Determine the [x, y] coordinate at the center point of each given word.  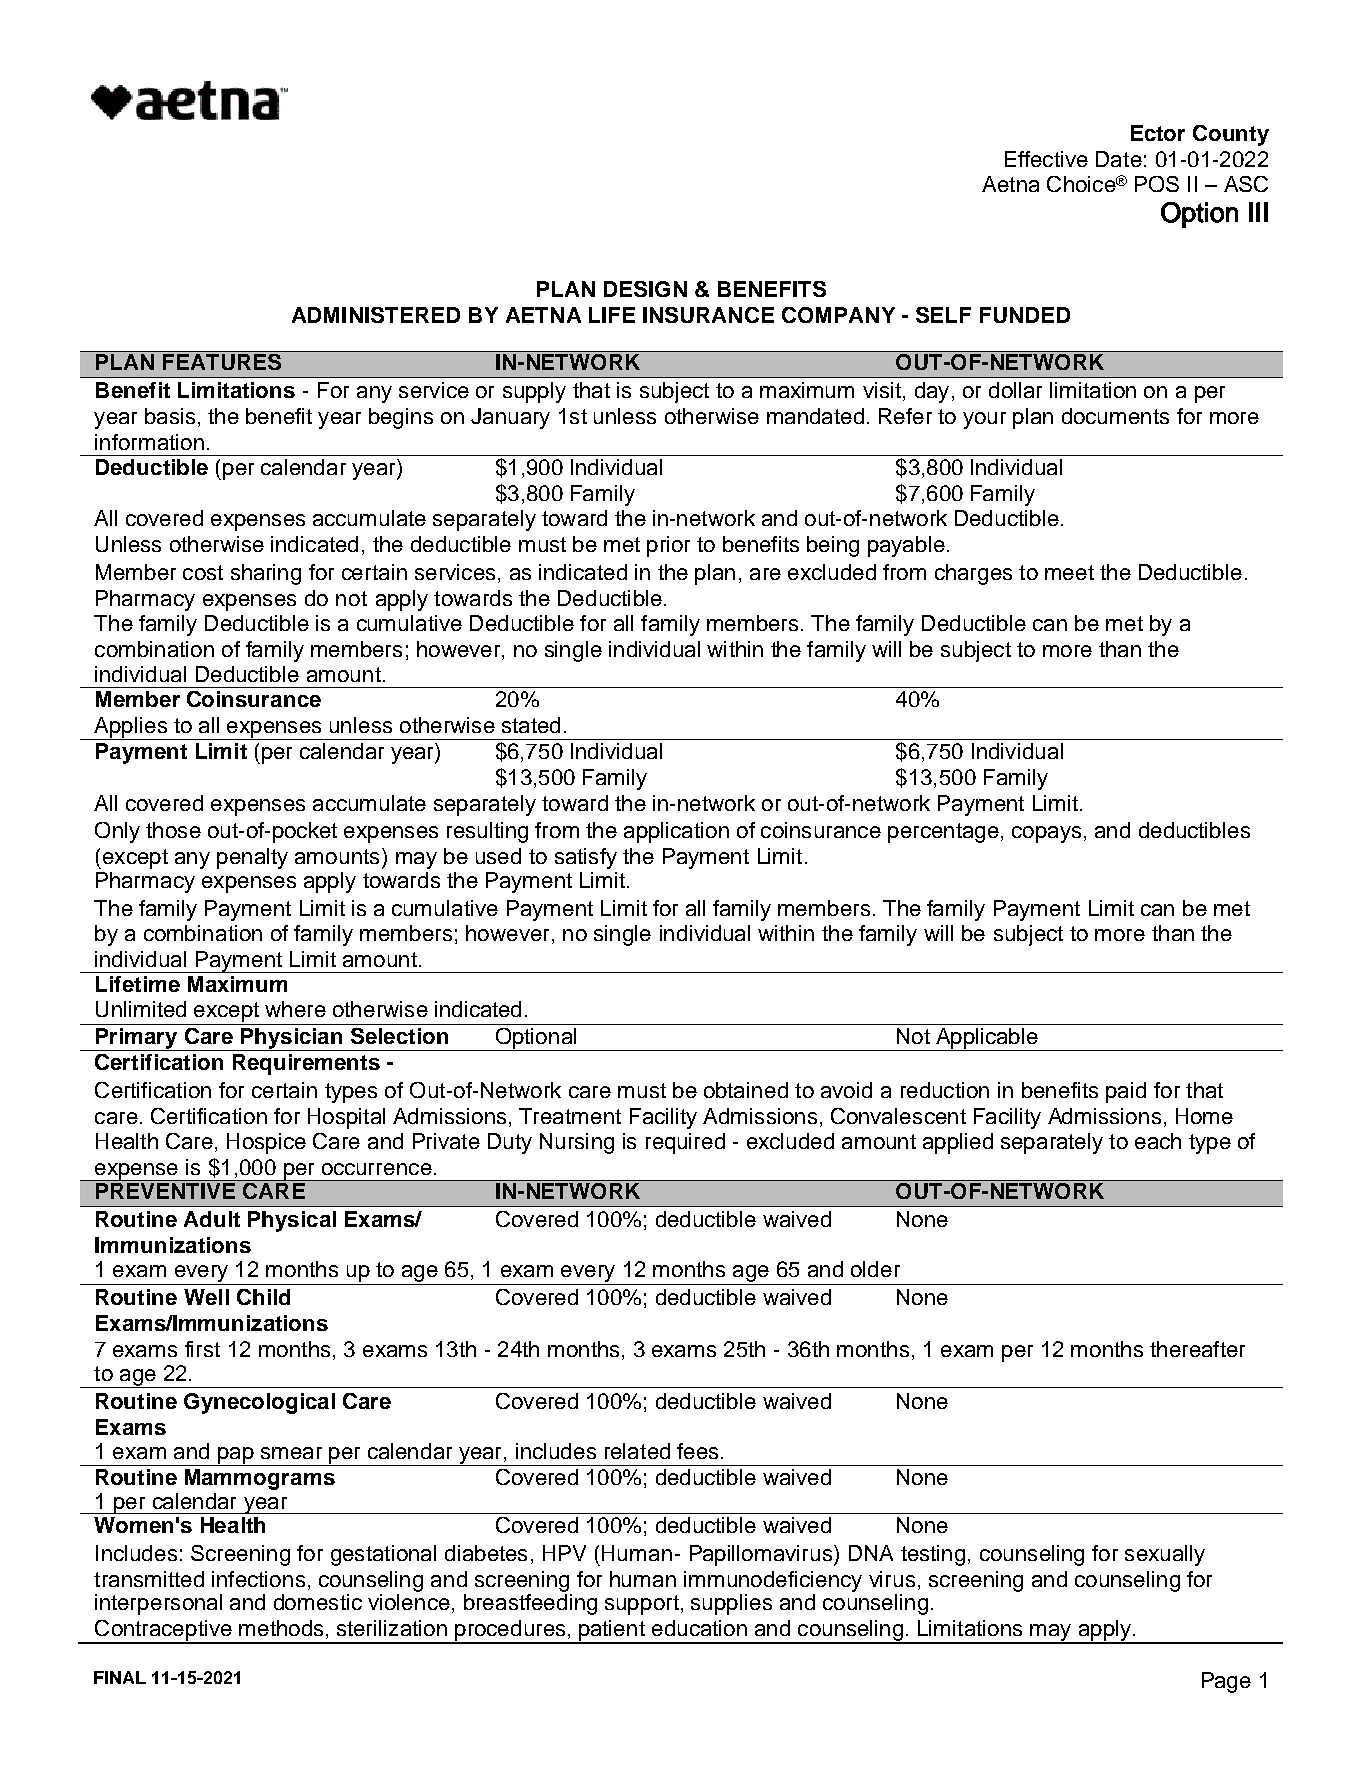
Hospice [266, 1143]
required [685, 1143]
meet [1069, 572]
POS [1157, 184]
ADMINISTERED [376, 315]
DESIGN [645, 289]
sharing [266, 574]
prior [668, 546]
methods [281, 1628]
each [1158, 1141]
